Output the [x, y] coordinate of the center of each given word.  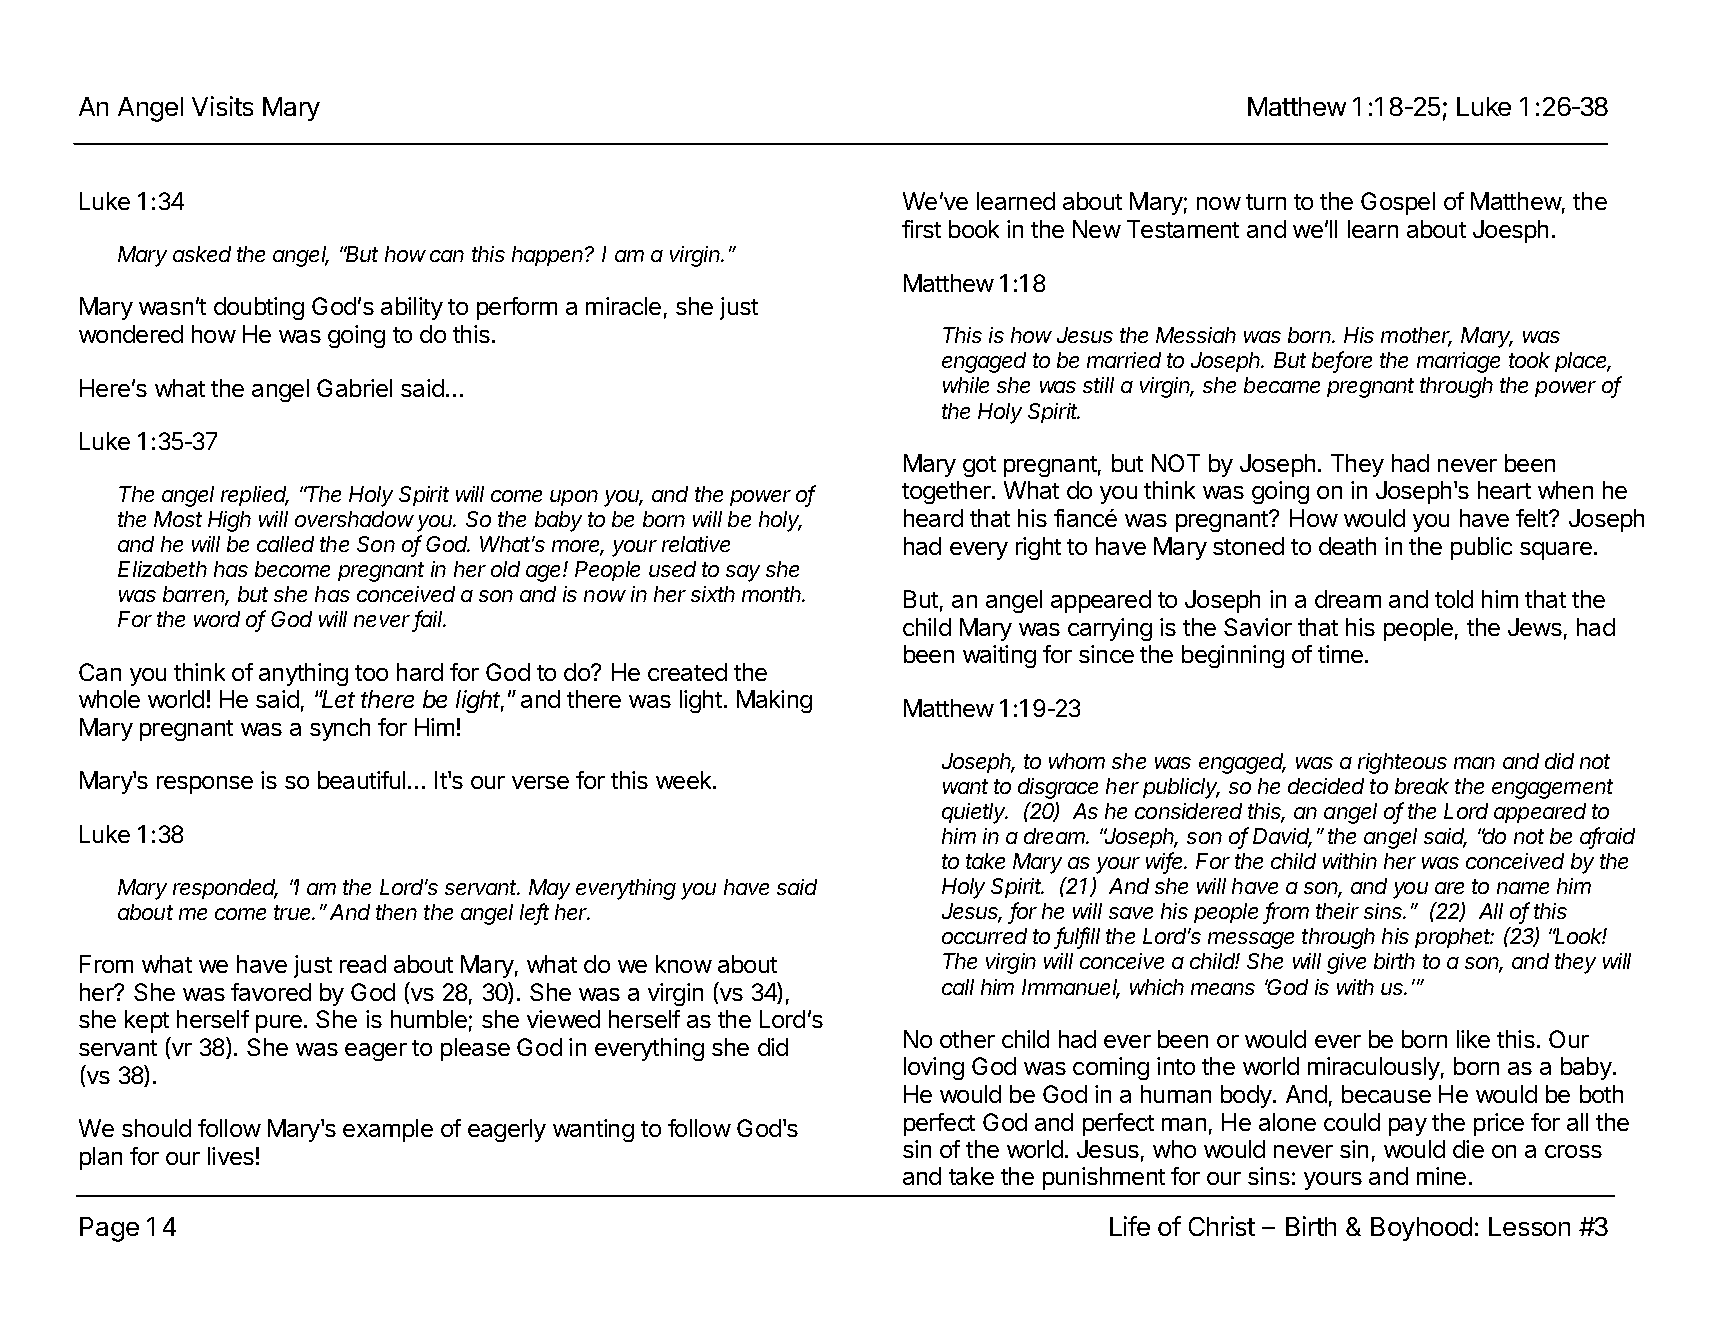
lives [231, 1156]
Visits [222, 106]
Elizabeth [162, 569]
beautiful [361, 780]
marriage [1458, 362]
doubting [259, 308]
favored [271, 992]
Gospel [1398, 203]
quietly [975, 813]
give [1346, 963]
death [1347, 546]
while [966, 385]
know [684, 964]
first [921, 229]
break [1422, 786]
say [743, 573]
